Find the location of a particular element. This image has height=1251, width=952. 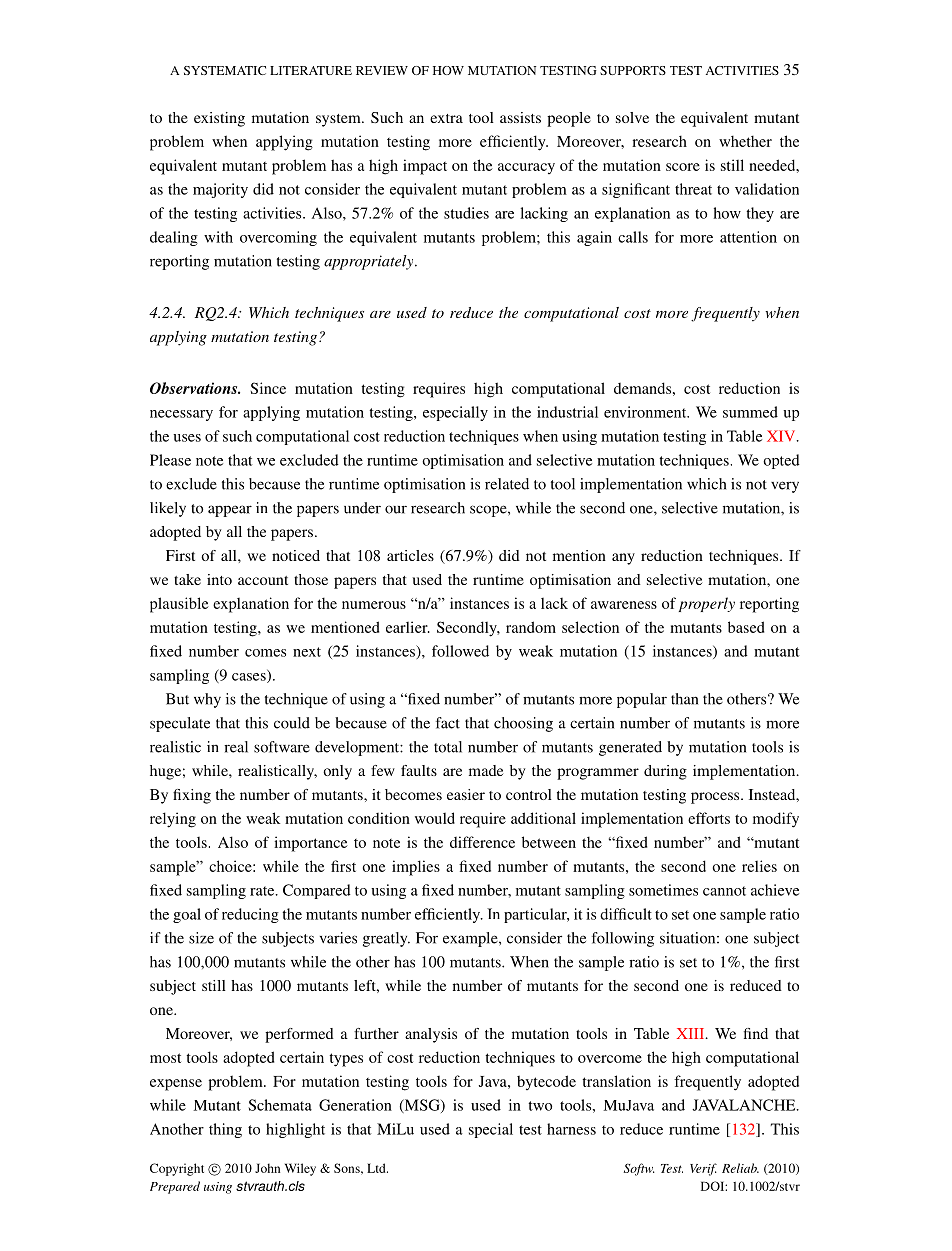

thing is located at coordinates (225, 1130).
